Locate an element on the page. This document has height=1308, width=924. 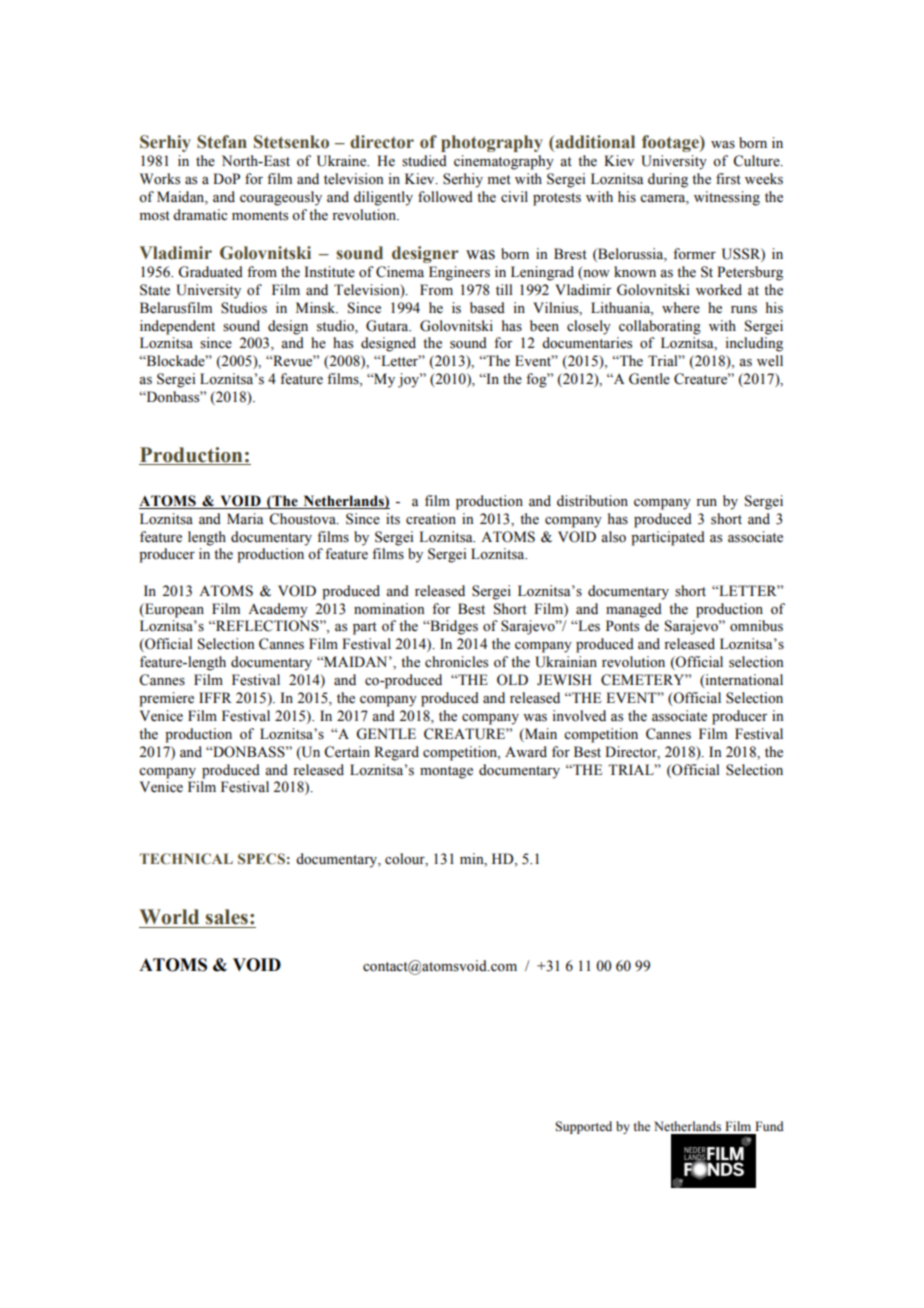
Fund is located at coordinates (769, 1126).
